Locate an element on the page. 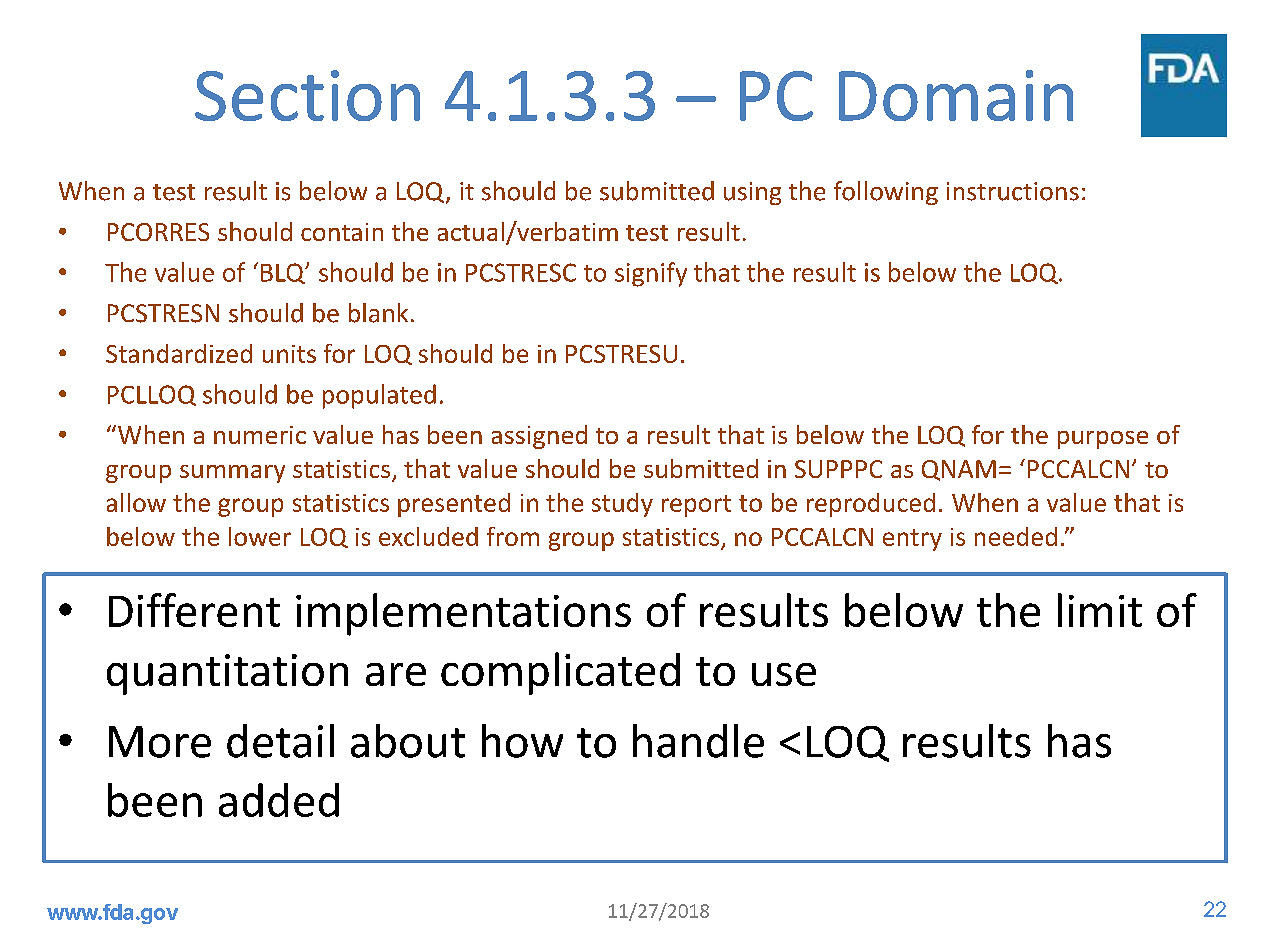 This document has width=1270, height=952. Domain is located at coordinates (956, 95).
